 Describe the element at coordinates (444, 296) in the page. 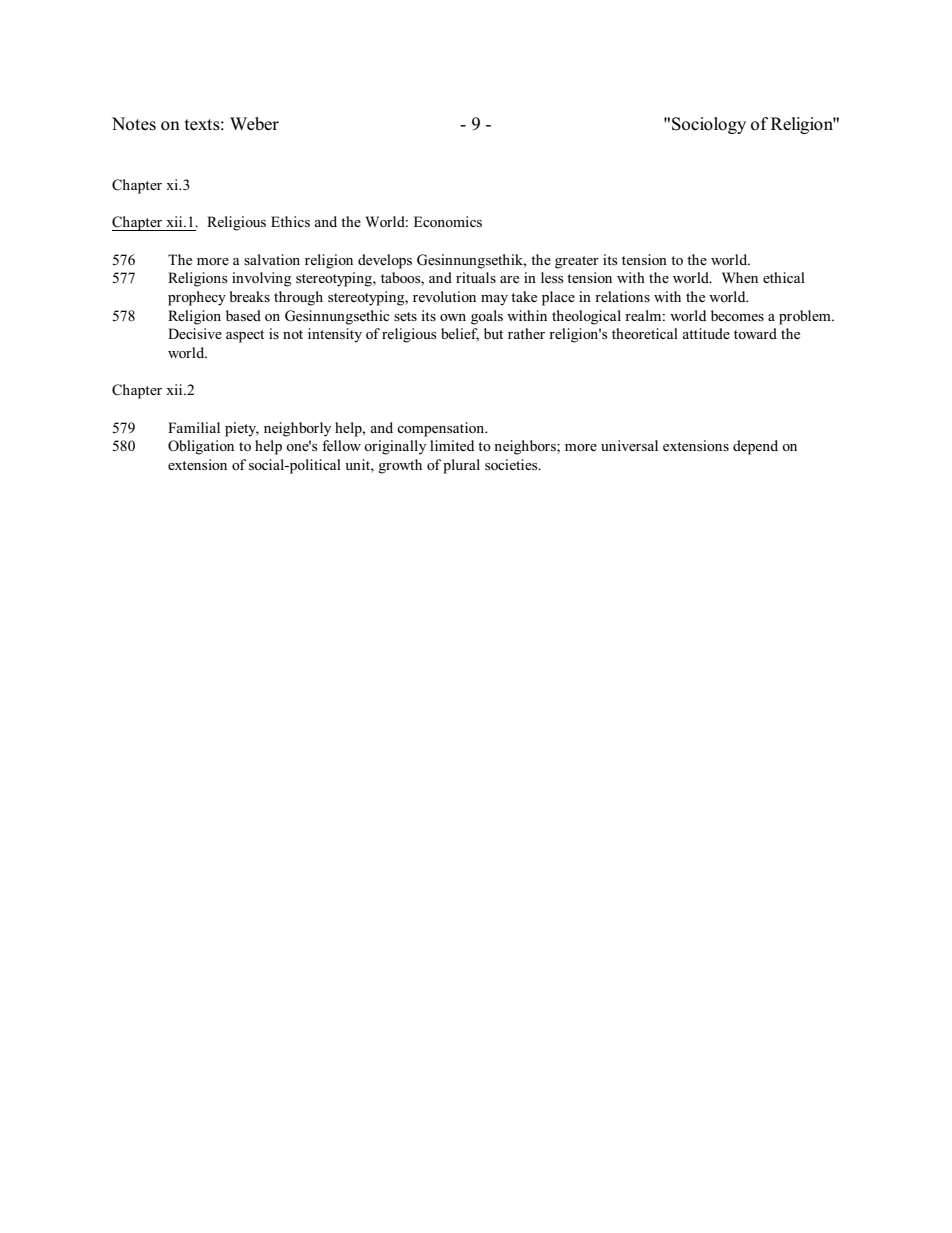

I see `revolution` at that location.
